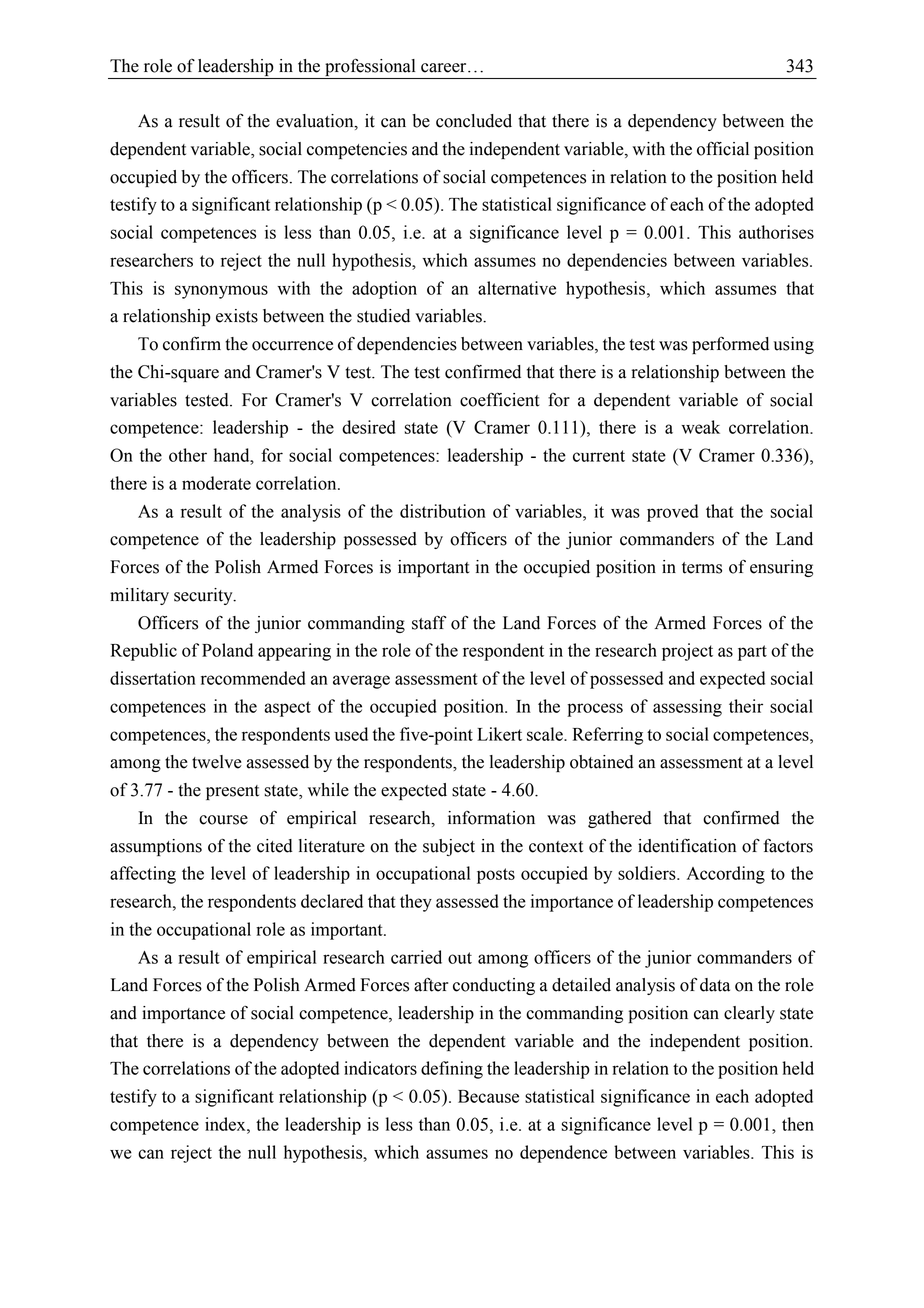 The width and height of the page is (924, 1308). What do you see at coordinates (204, 596) in the page?
I see `security` at bounding box center [204, 596].
